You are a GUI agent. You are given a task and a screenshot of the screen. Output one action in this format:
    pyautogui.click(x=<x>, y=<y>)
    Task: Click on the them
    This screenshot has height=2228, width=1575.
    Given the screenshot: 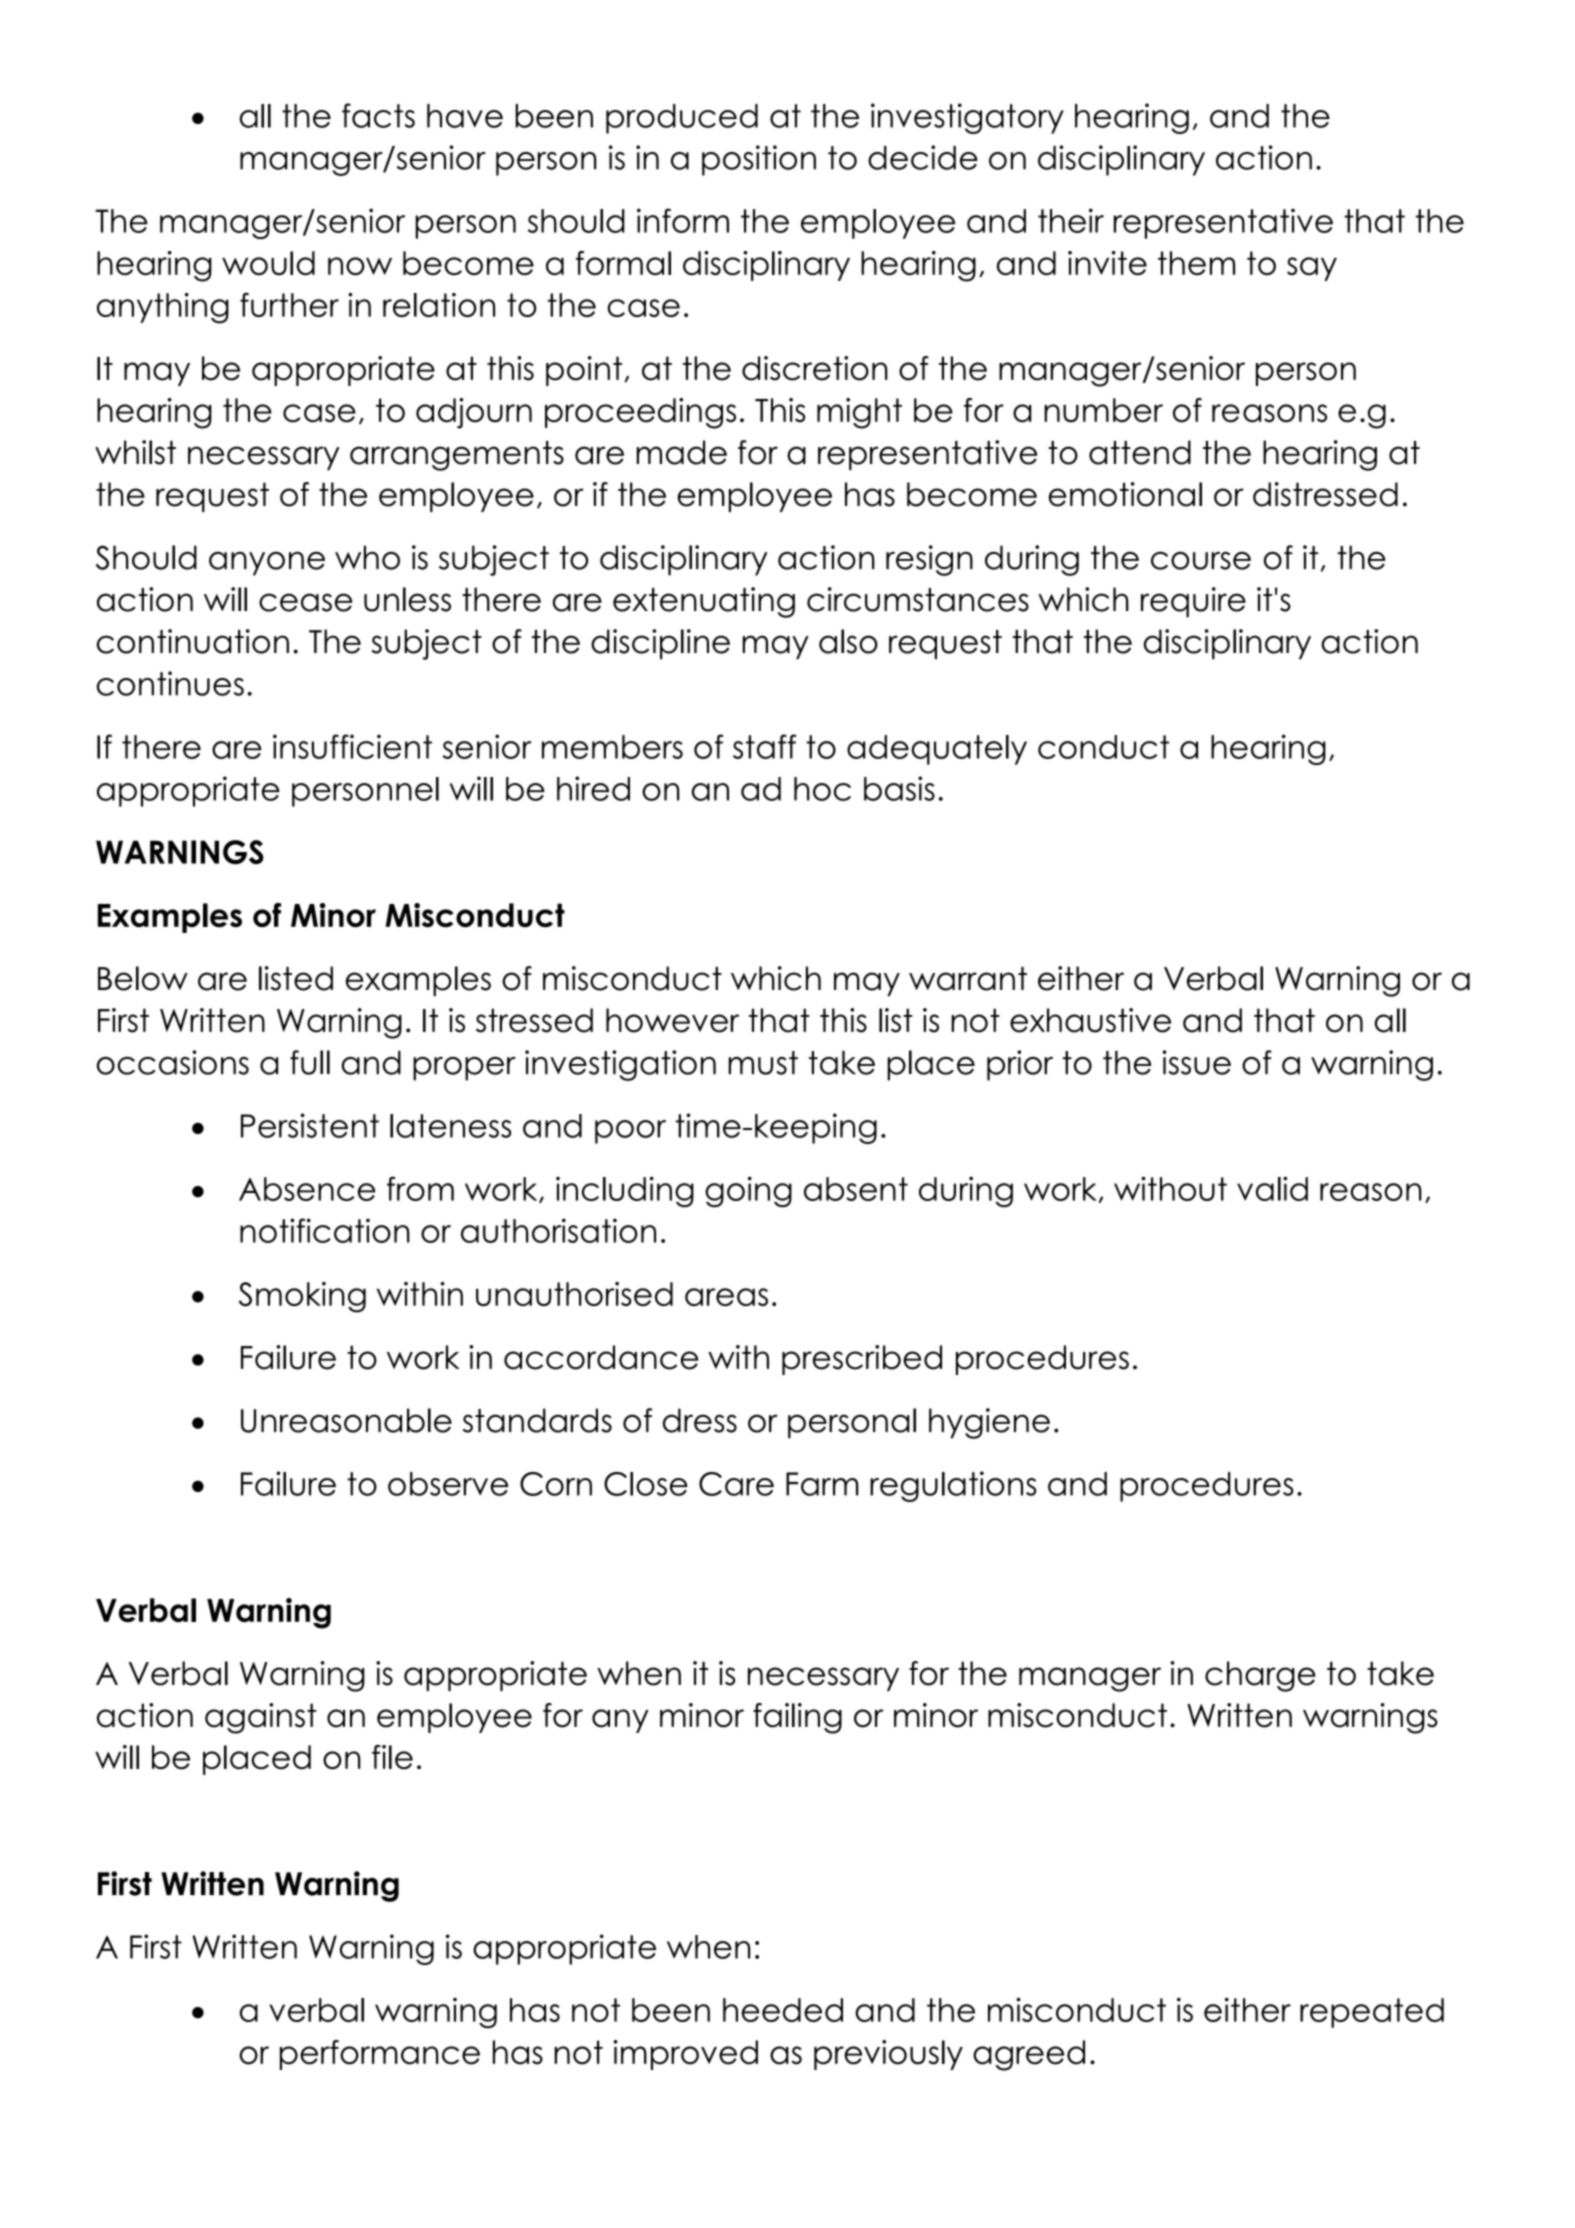 What is the action you would take?
    pyautogui.click(x=1196, y=263)
